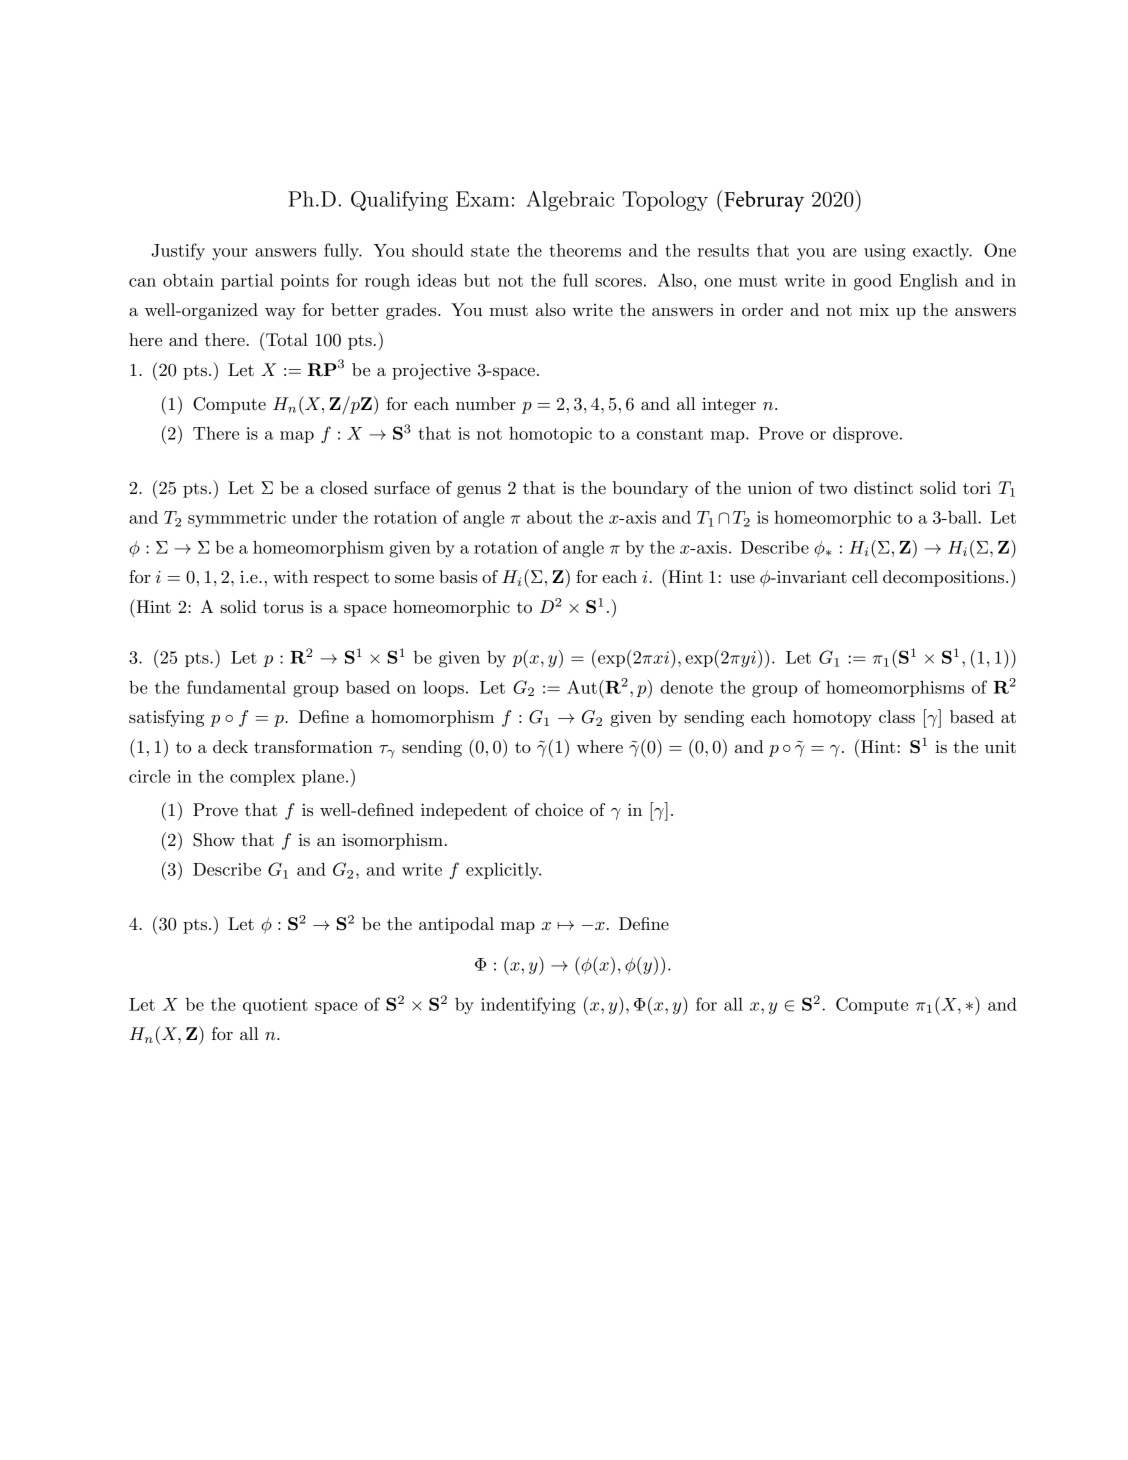  What do you see at coordinates (528, 1006) in the page?
I see `indentifying` at bounding box center [528, 1006].
